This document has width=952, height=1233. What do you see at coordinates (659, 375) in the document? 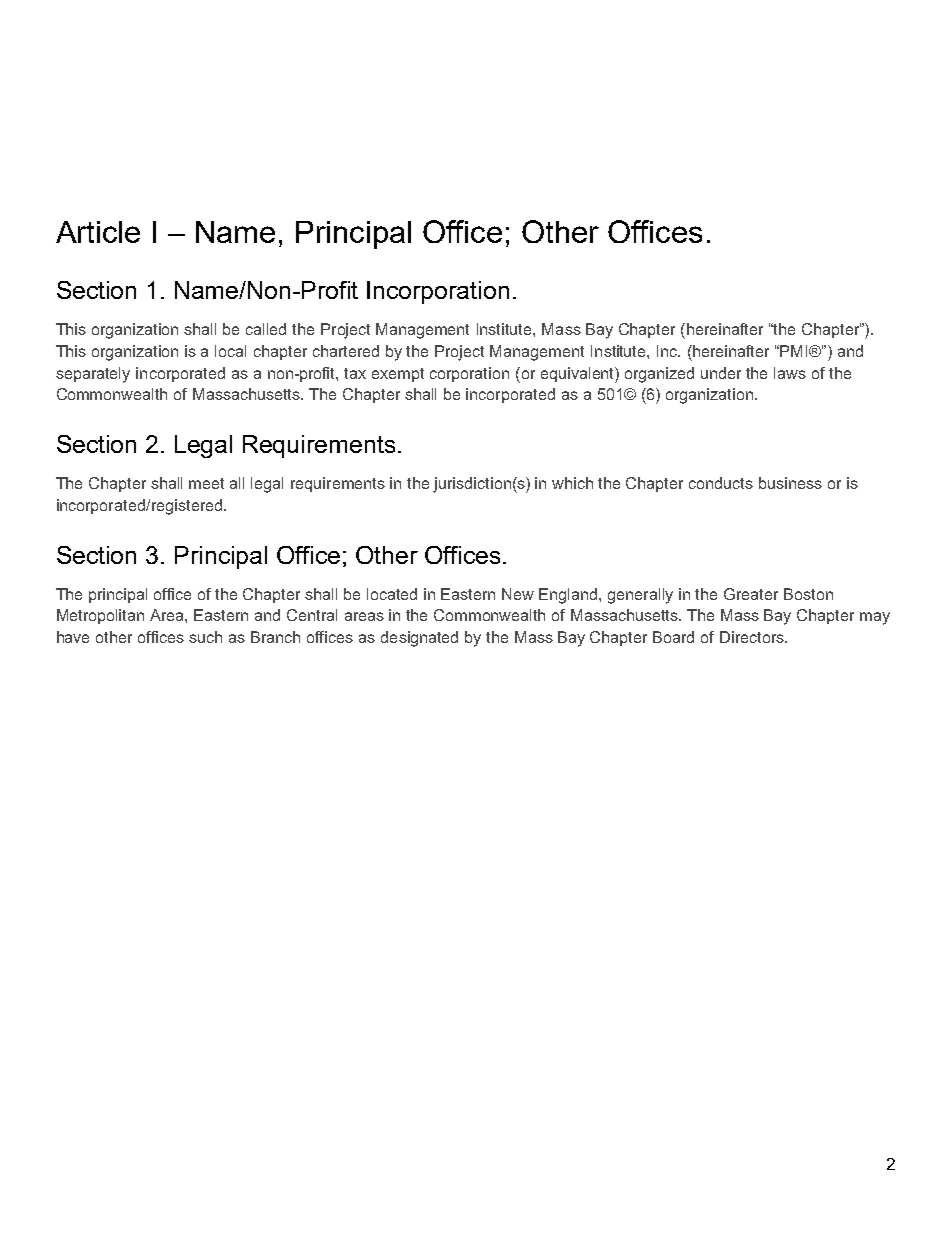
I see `organized` at bounding box center [659, 375].
